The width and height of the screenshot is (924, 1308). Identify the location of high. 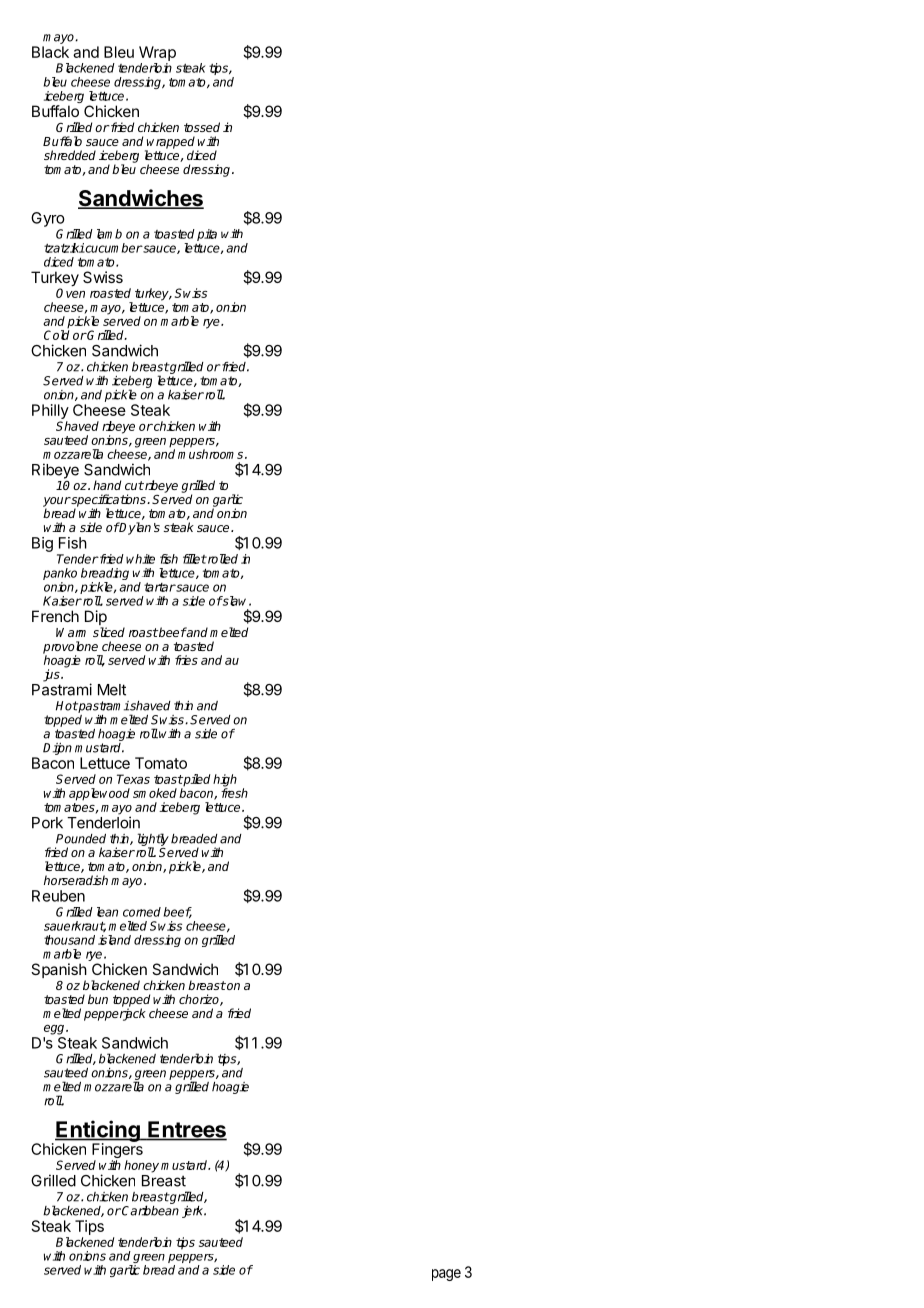
(225, 781).
